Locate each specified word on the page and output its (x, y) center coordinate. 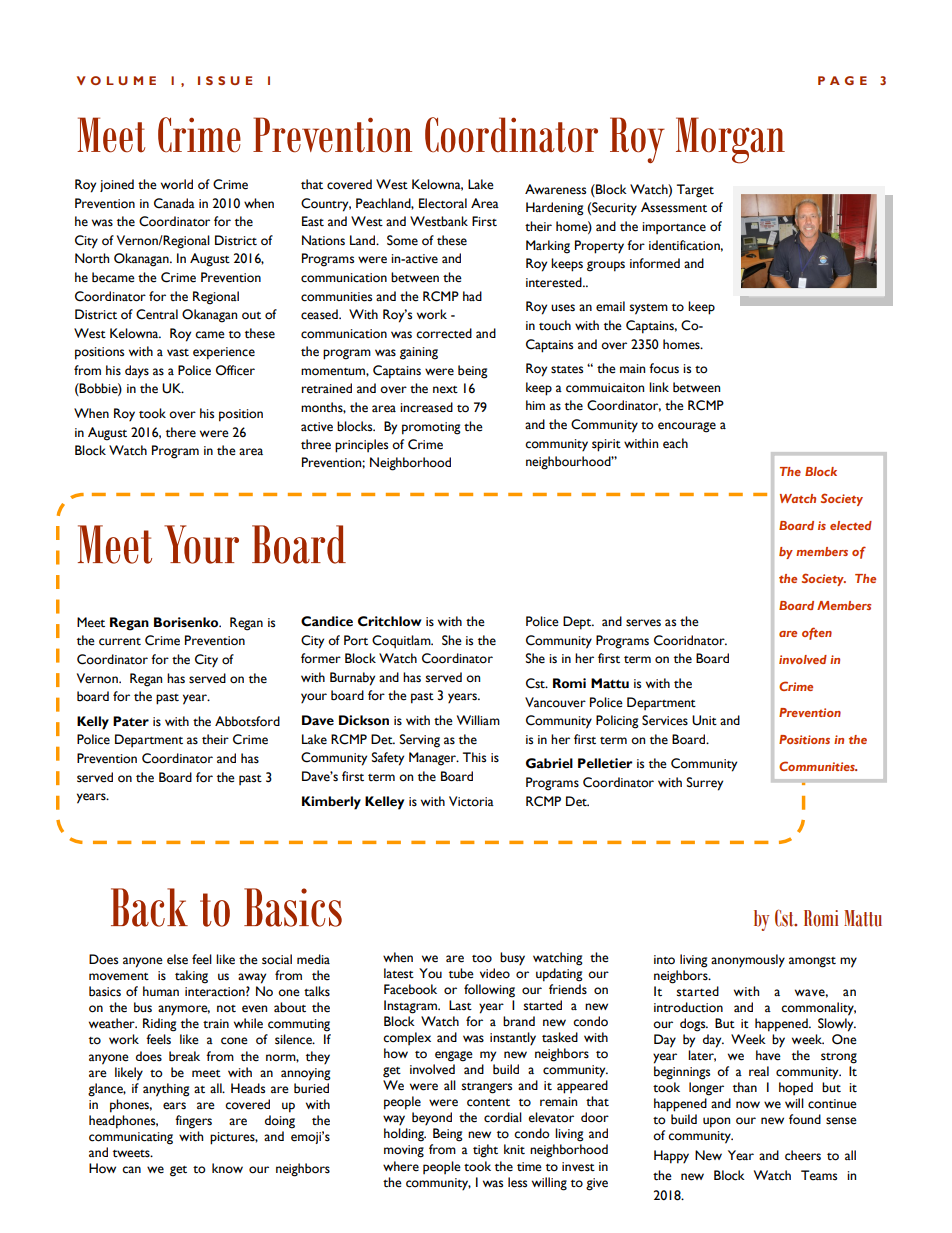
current (120, 642)
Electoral (443, 203)
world (177, 184)
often (817, 633)
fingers (193, 1122)
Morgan (730, 140)
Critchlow (390, 621)
